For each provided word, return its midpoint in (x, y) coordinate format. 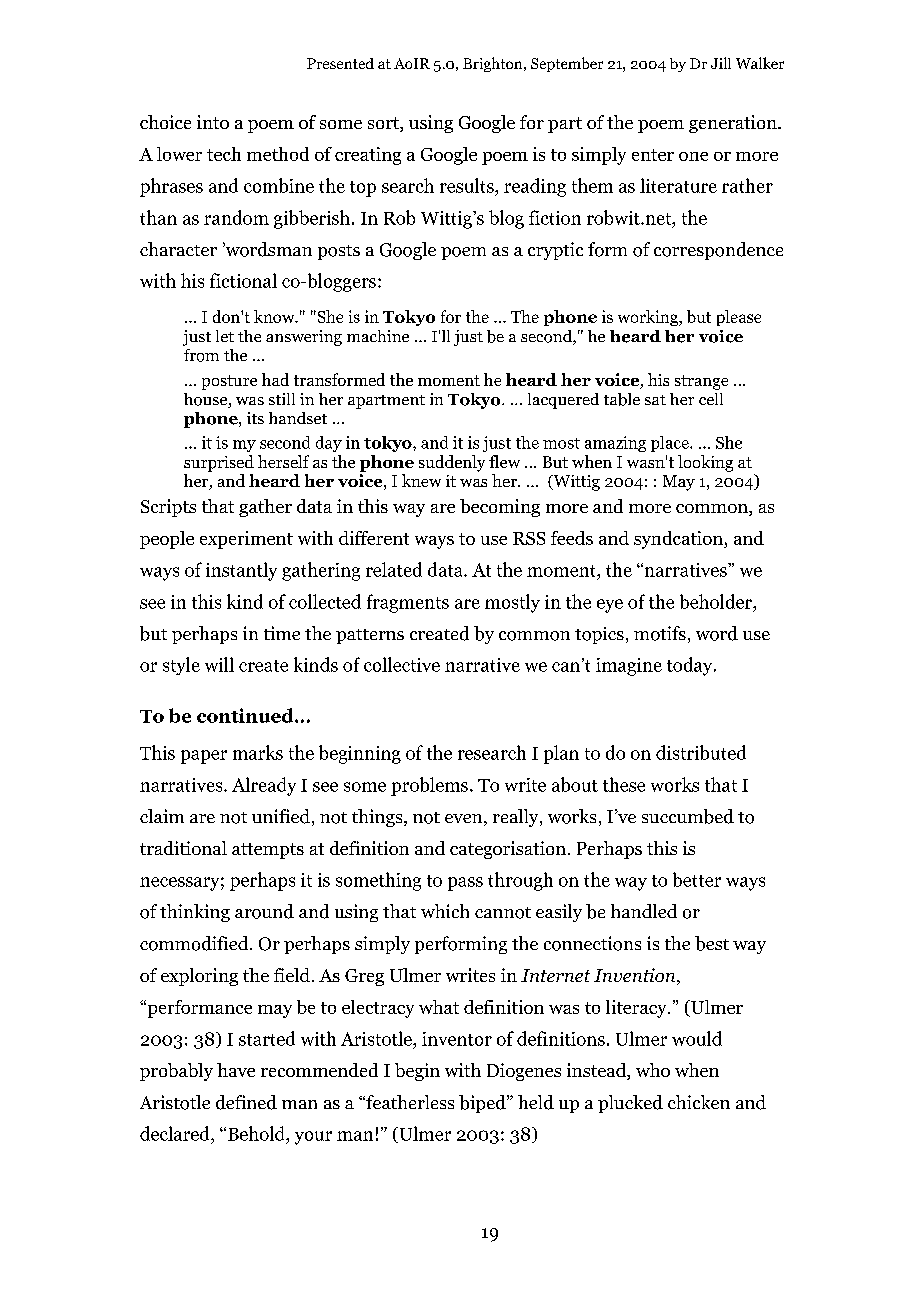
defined (246, 1102)
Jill (721, 63)
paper (204, 757)
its (255, 418)
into (213, 122)
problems (429, 786)
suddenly (452, 463)
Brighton (494, 64)
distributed (701, 752)
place (671, 444)
